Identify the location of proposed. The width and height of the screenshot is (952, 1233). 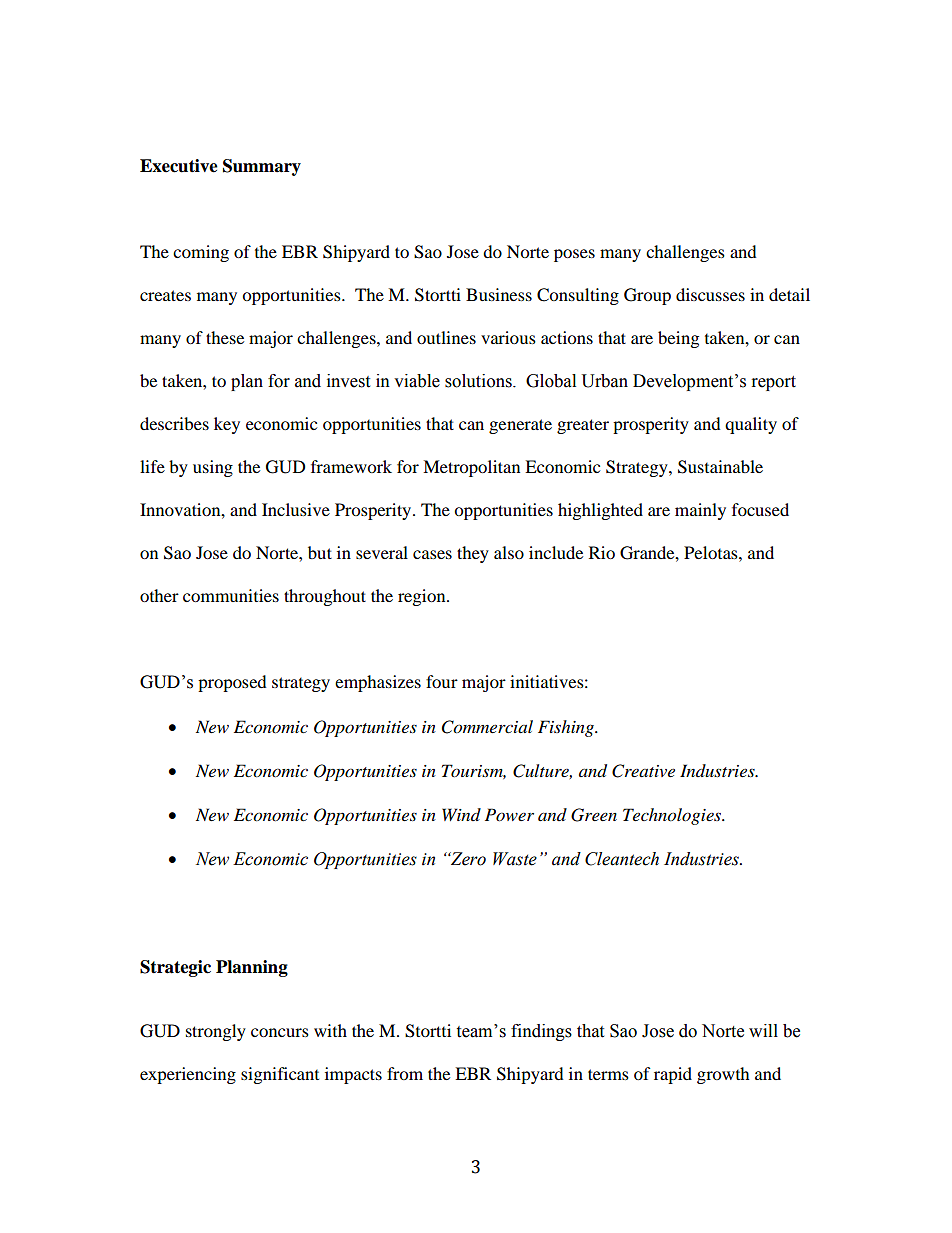
(232, 683).
